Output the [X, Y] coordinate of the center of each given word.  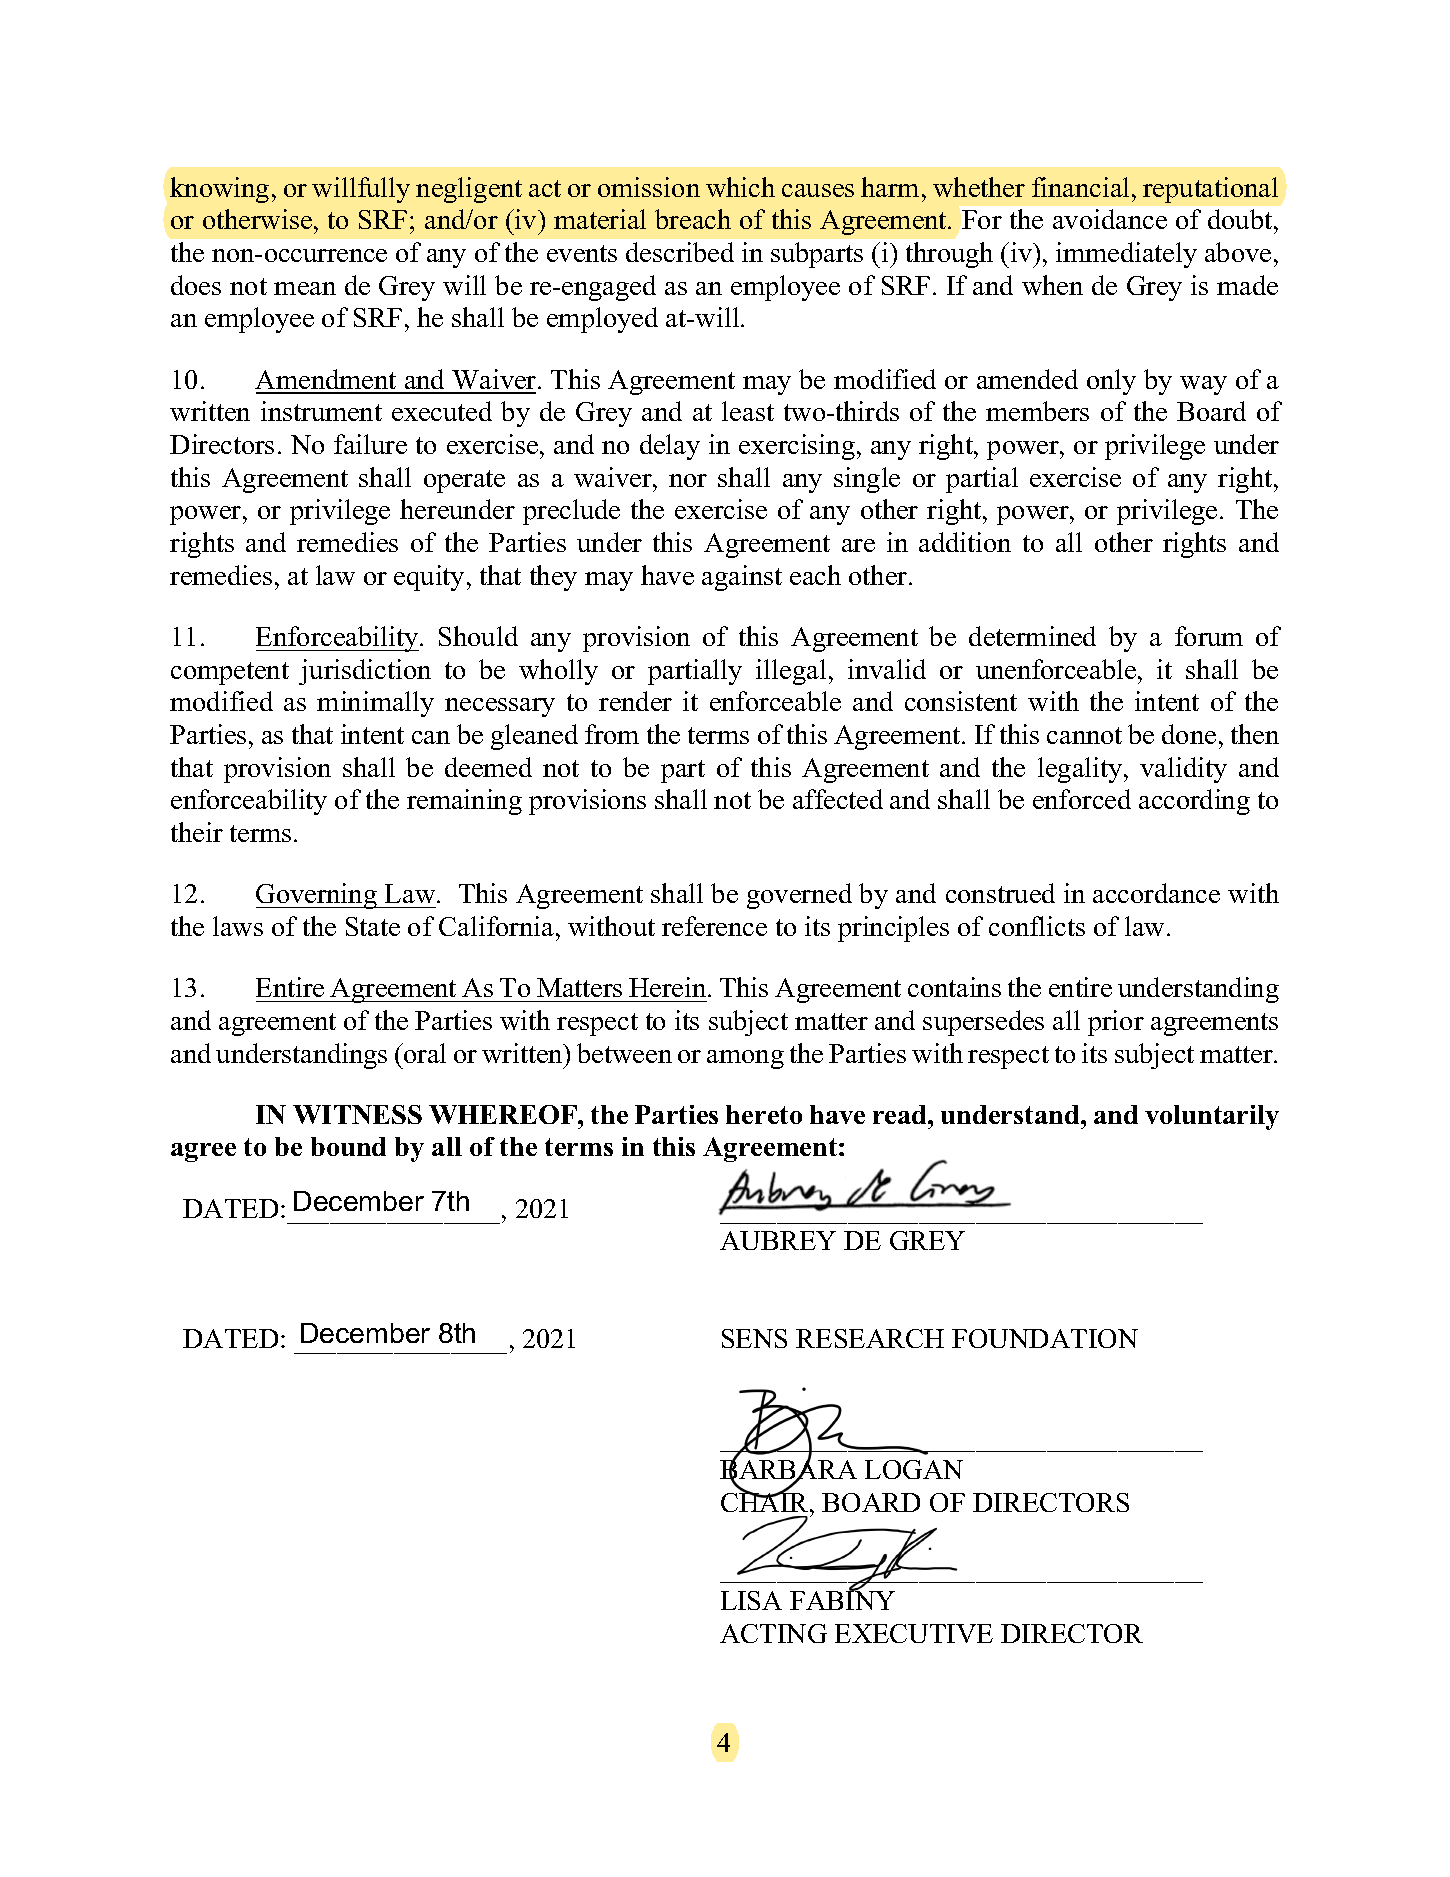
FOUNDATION [1045, 1338]
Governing [317, 896]
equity [429, 578]
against [742, 578]
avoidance [1110, 219]
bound [348, 1146]
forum [1209, 636]
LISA [751, 1600]
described [680, 252]
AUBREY [778, 1240]
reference [714, 926]
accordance [1156, 893]
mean [305, 288]
